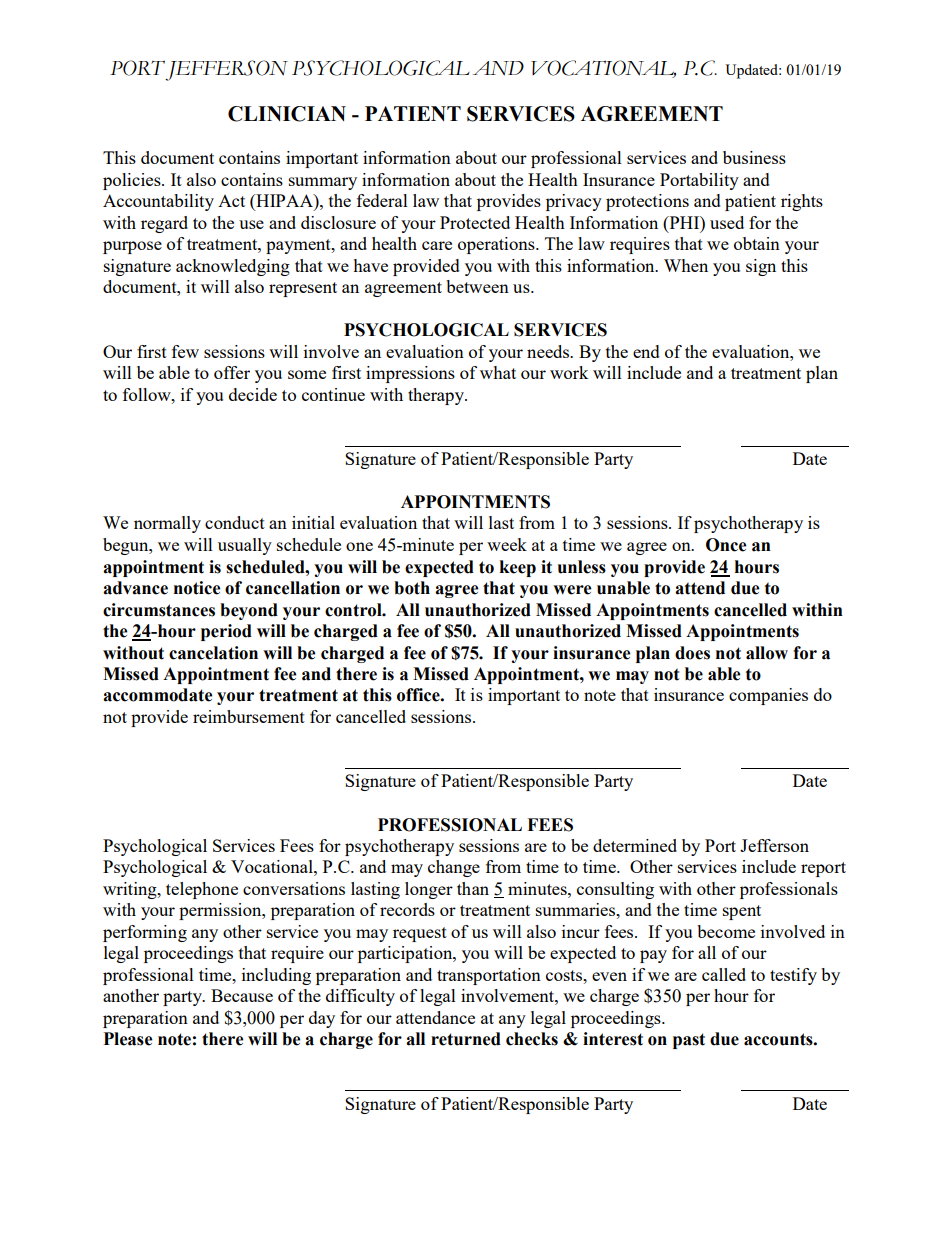 The height and width of the document is (1233, 952). Describe the element at coordinates (287, 114) in the document. I see `CLINICIAN` at that location.
